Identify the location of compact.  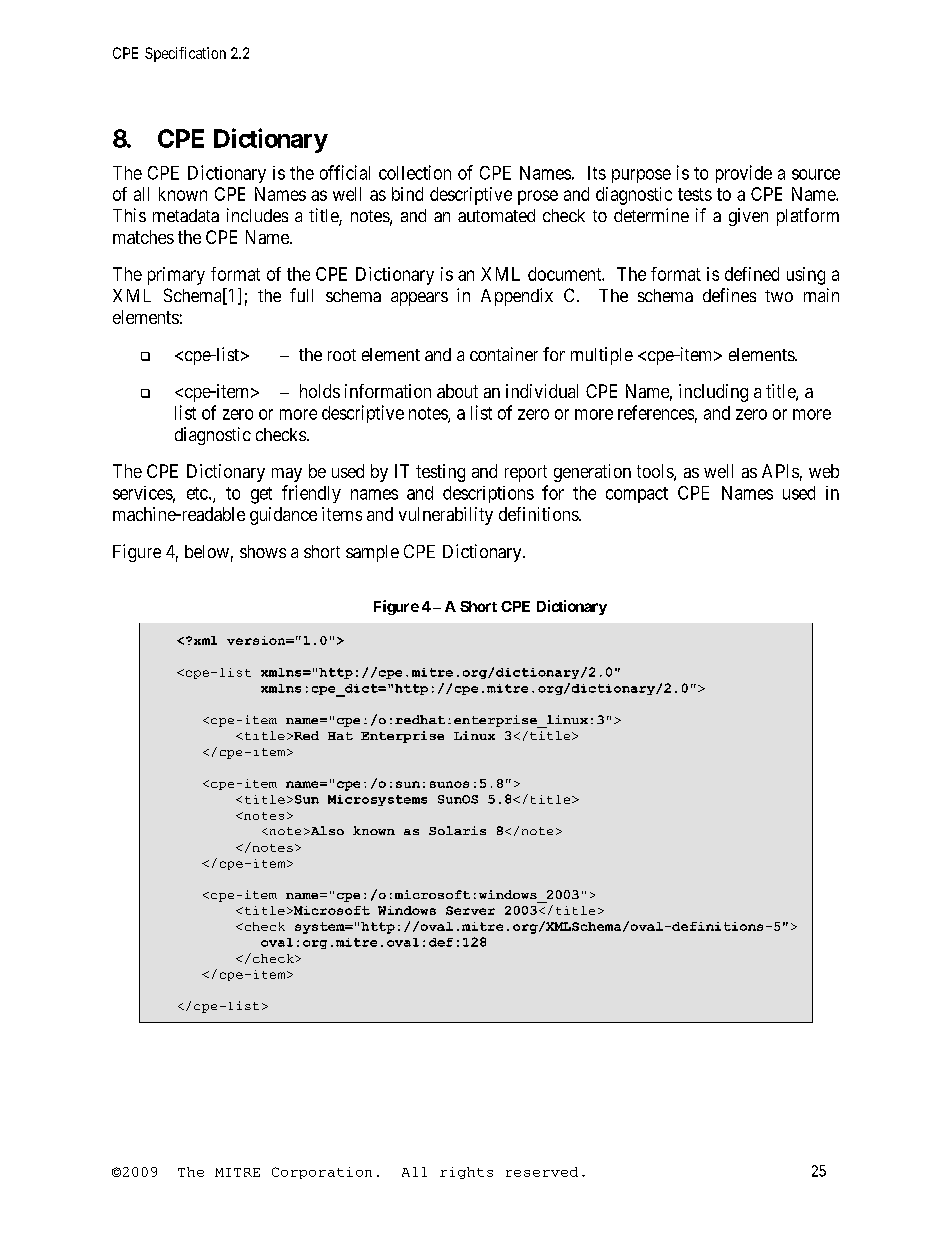
(637, 495).
